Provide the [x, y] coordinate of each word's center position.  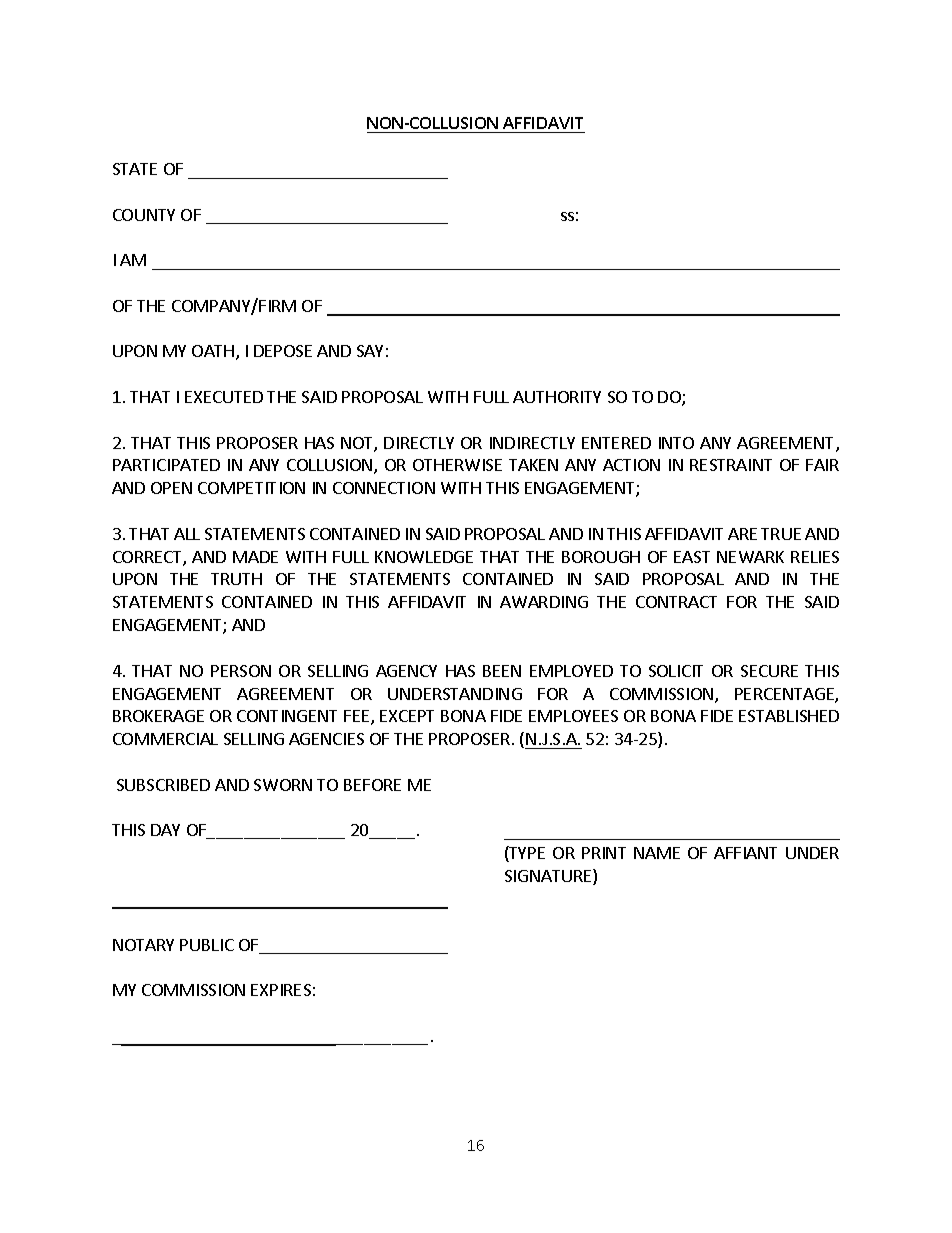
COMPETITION [251, 488]
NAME [657, 853]
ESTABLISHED [789, 716]
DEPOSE [283, 351]
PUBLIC [207, 945]
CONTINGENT [287, 716]
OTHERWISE [457, 465]
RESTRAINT [731, 465]
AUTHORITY [557, 397]
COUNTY [144, 215]
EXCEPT [407, 716]
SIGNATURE [549, 877]
